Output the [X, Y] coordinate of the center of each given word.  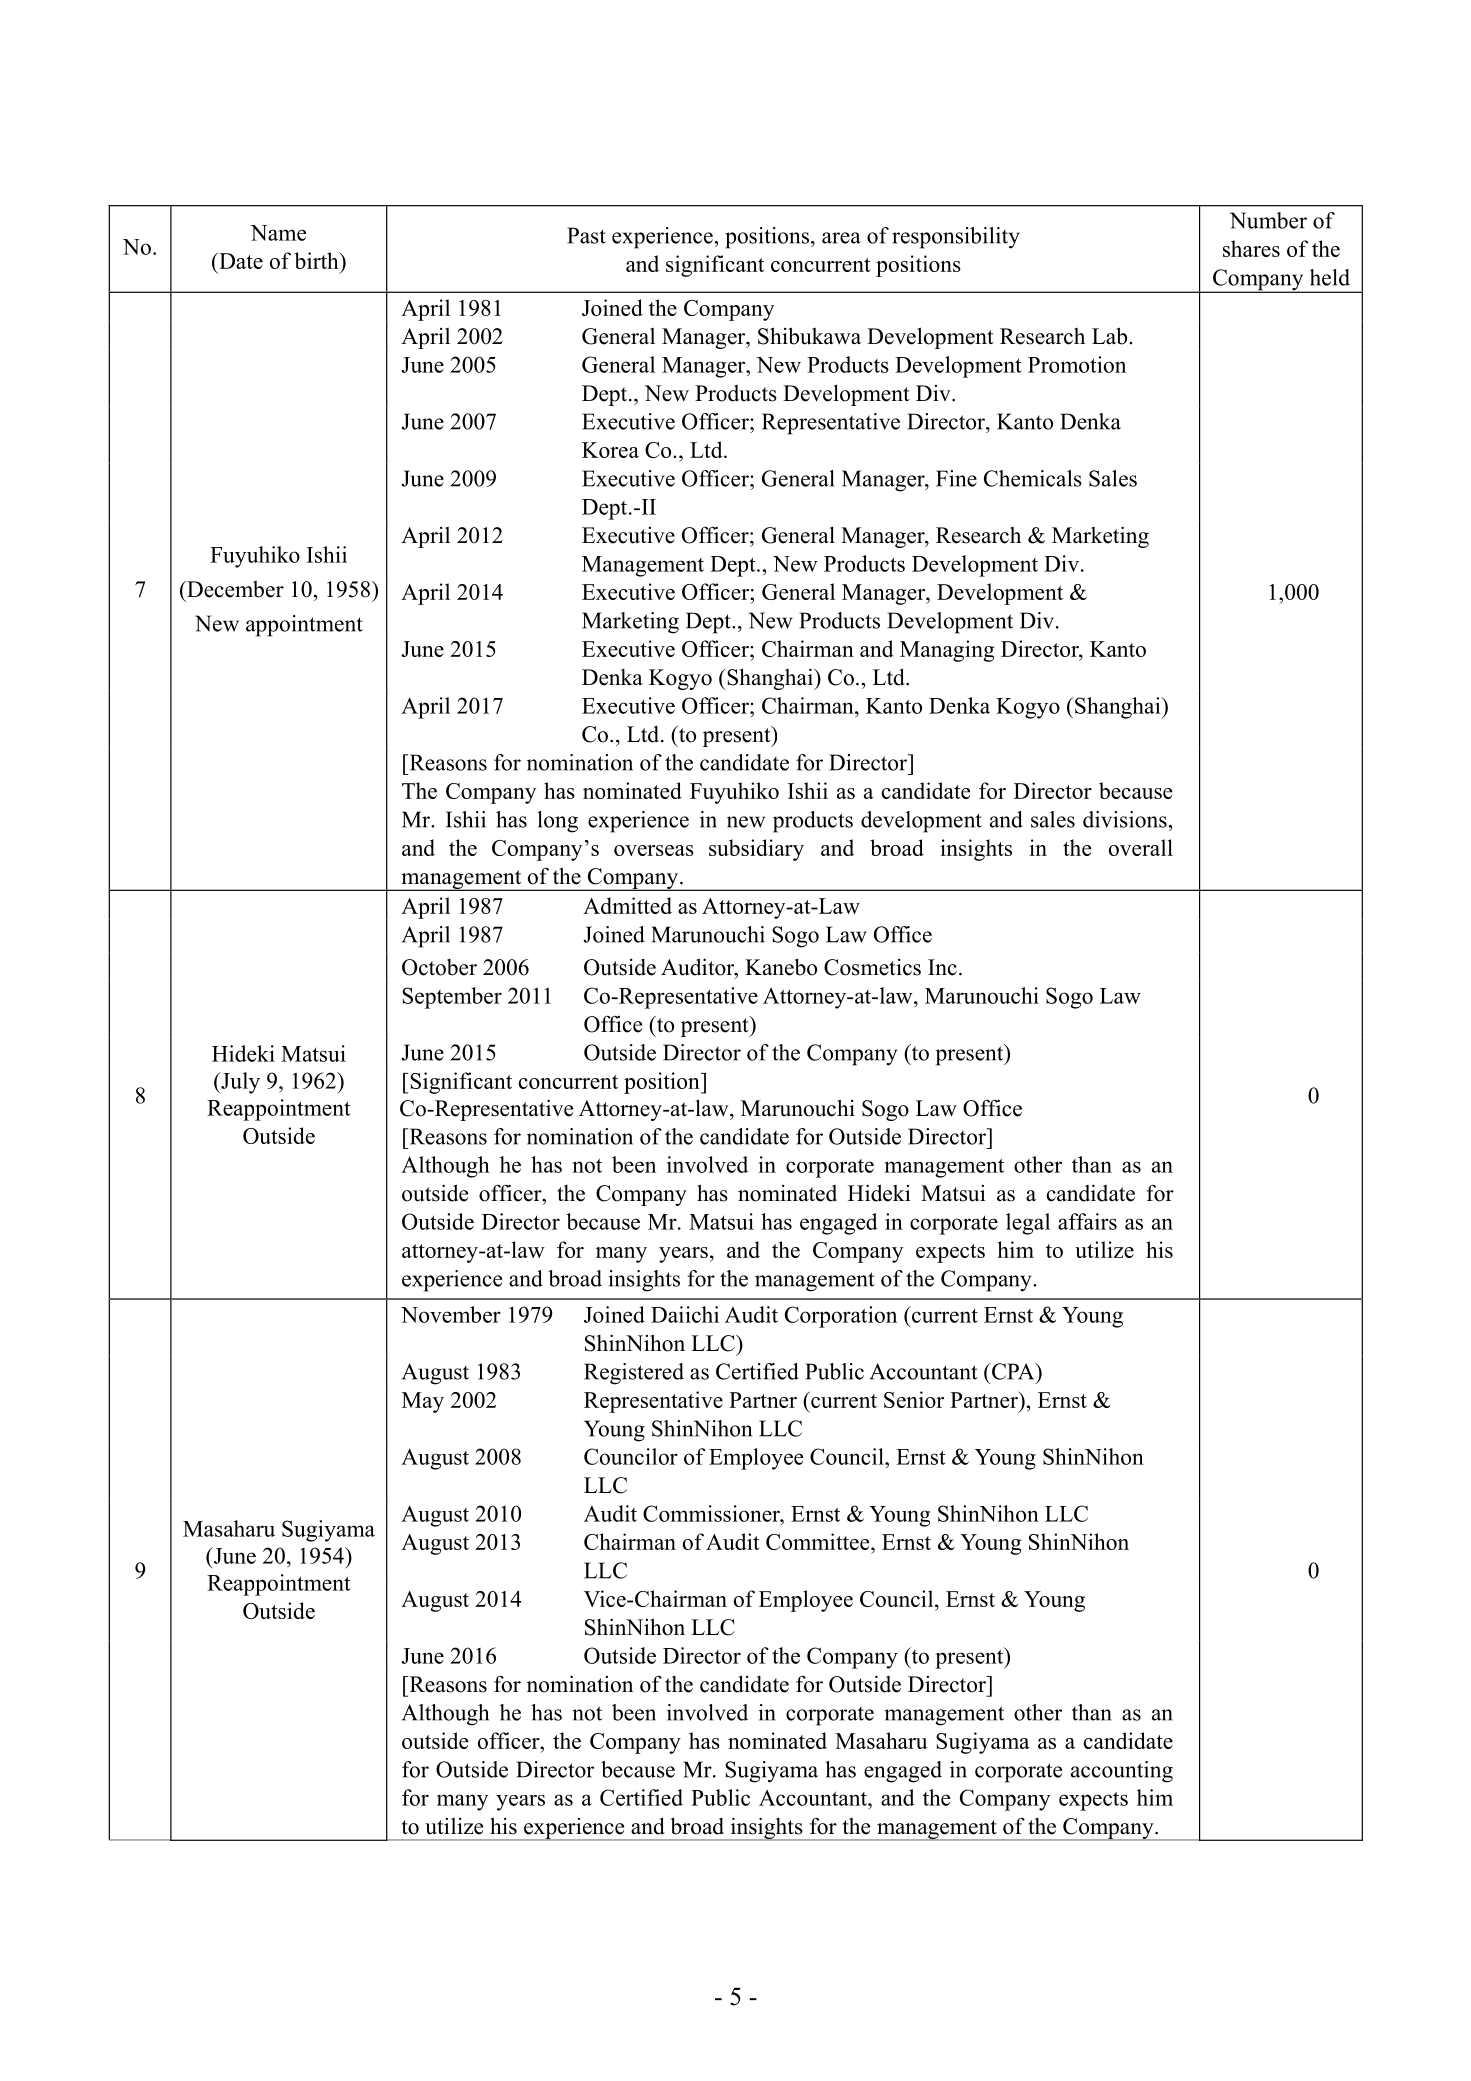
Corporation [841, 1317]
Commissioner [712, 1513]
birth [318, 260]
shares [1251, 248]
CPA [1013, 1371]
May [423, 1402]
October [439, 967]
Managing [947, 651]
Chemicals [1033, 478]
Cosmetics [872, 967]
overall [1141, 847]
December [234, 589]
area [841, 238]
